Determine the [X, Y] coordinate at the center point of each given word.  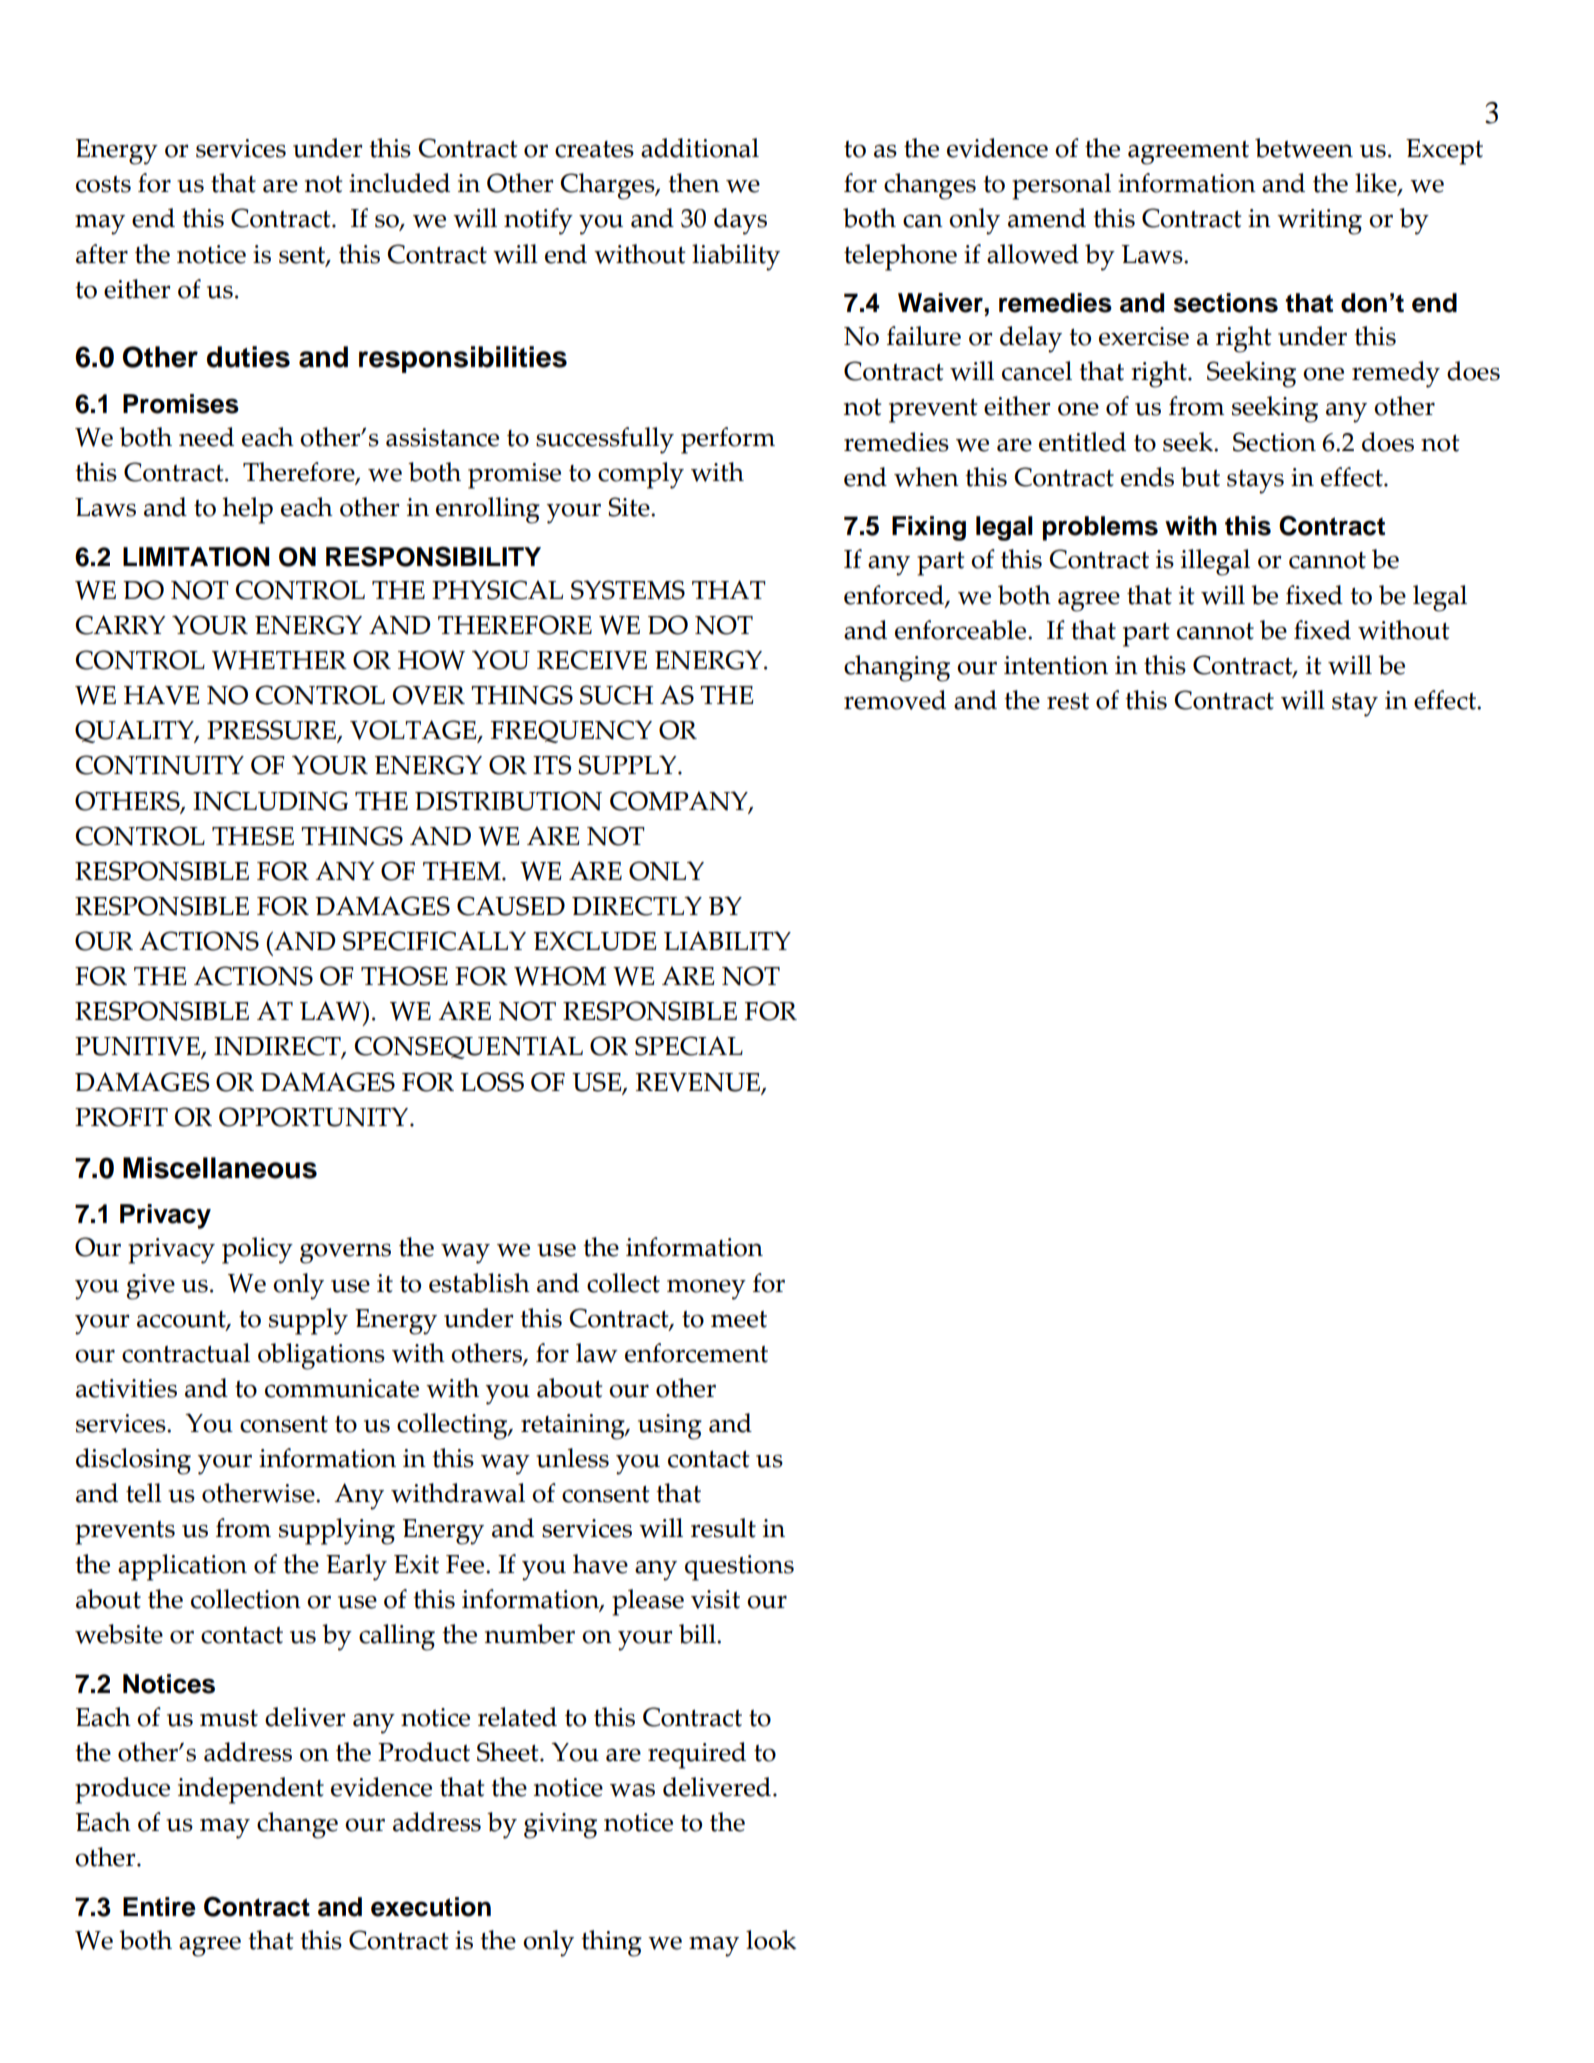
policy [257, 1250]
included [399, 183]
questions [739, 1568]
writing [1319, 222]
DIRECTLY [637, 906]
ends [1147, 477]
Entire [159, 1907]
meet [739, 1319]
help [247, 510]
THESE [253, 836]
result [723, 1528]
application [182, 1567]
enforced [895, 596]
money [706, 1289]
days [740, 221]
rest [1068, 701]
